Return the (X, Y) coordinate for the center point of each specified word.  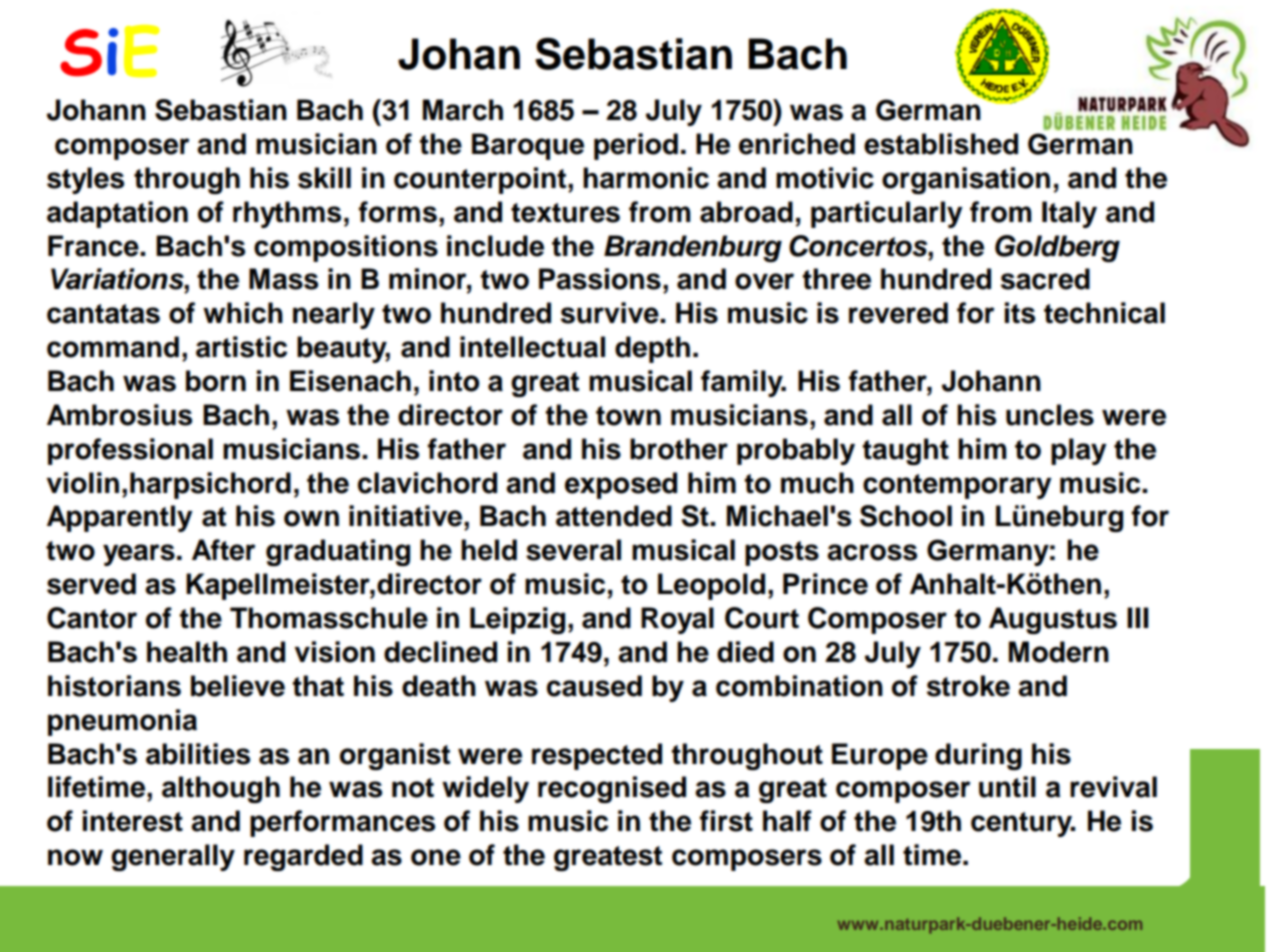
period (636, 146)
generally (173, 857)
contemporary (957, 486)
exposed (621, 485)
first (726, 821)
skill (324, 178)
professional (130, 451)
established (941, 144)
